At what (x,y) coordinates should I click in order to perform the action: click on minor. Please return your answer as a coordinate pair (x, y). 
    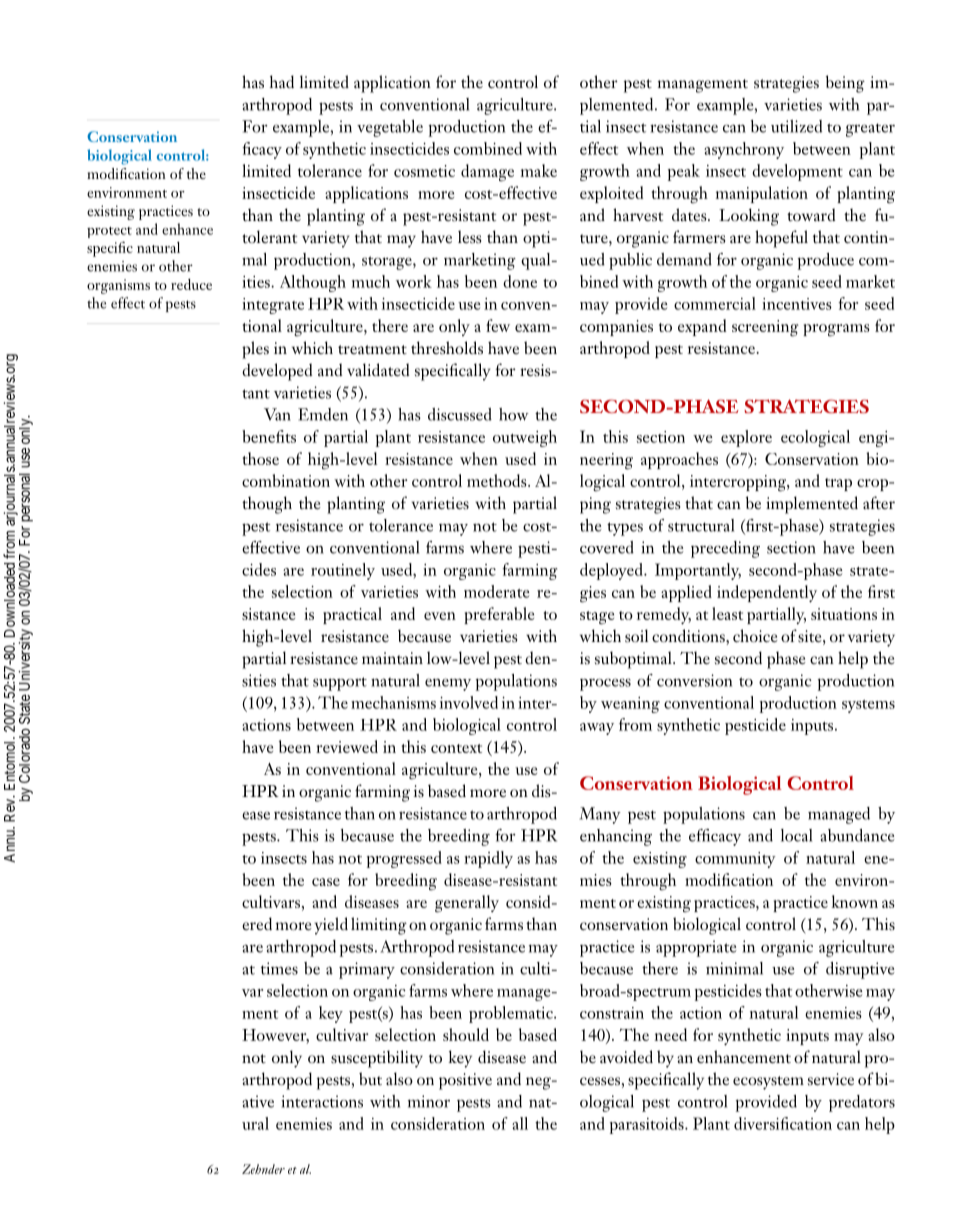
    Looking at the image, I should click on (429, 1101).
